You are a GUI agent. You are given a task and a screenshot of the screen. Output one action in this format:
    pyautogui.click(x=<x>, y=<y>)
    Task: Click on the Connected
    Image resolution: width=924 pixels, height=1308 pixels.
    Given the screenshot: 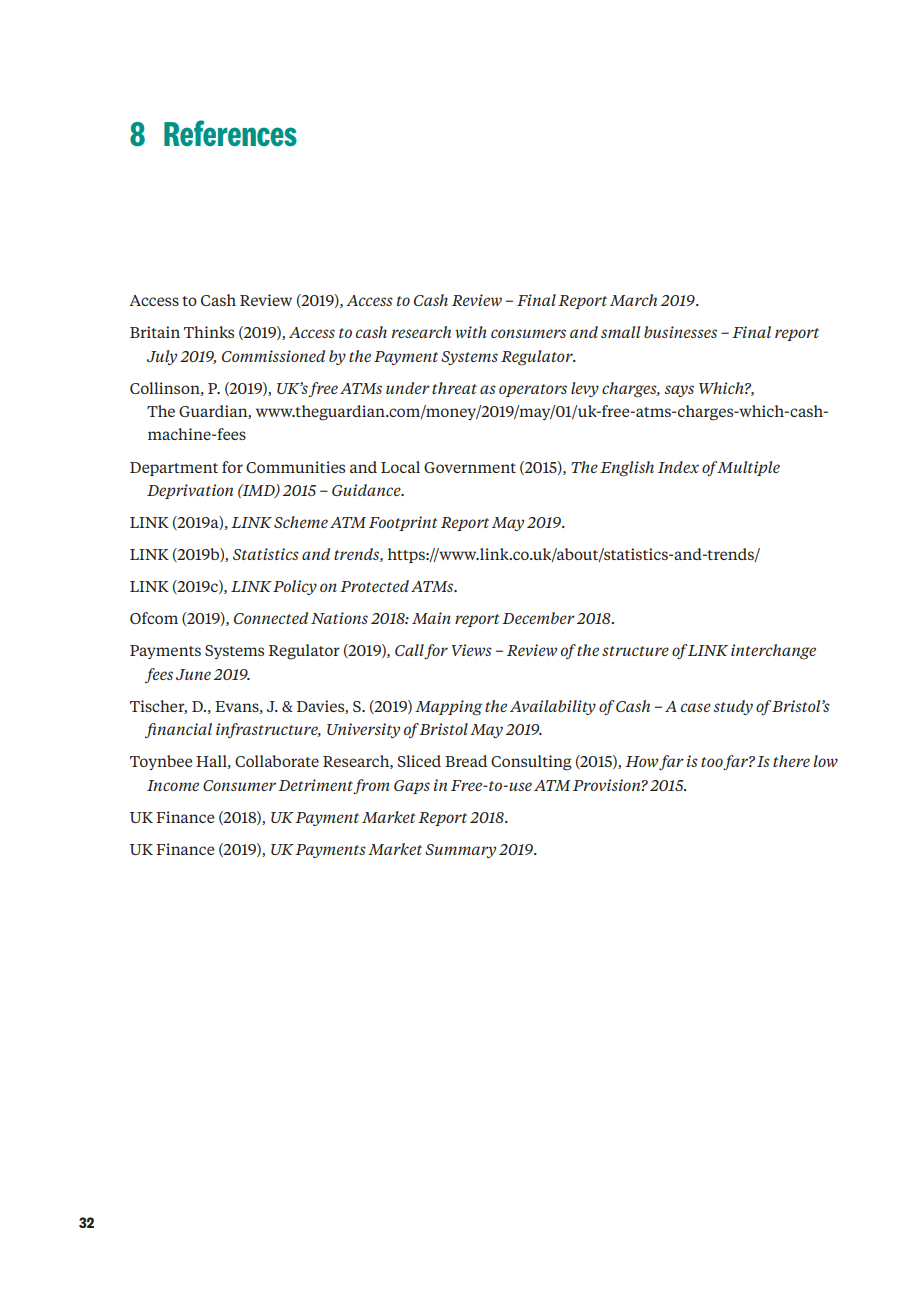 What is the action you would take?
    pyautogui.click(x=271, y=618)
